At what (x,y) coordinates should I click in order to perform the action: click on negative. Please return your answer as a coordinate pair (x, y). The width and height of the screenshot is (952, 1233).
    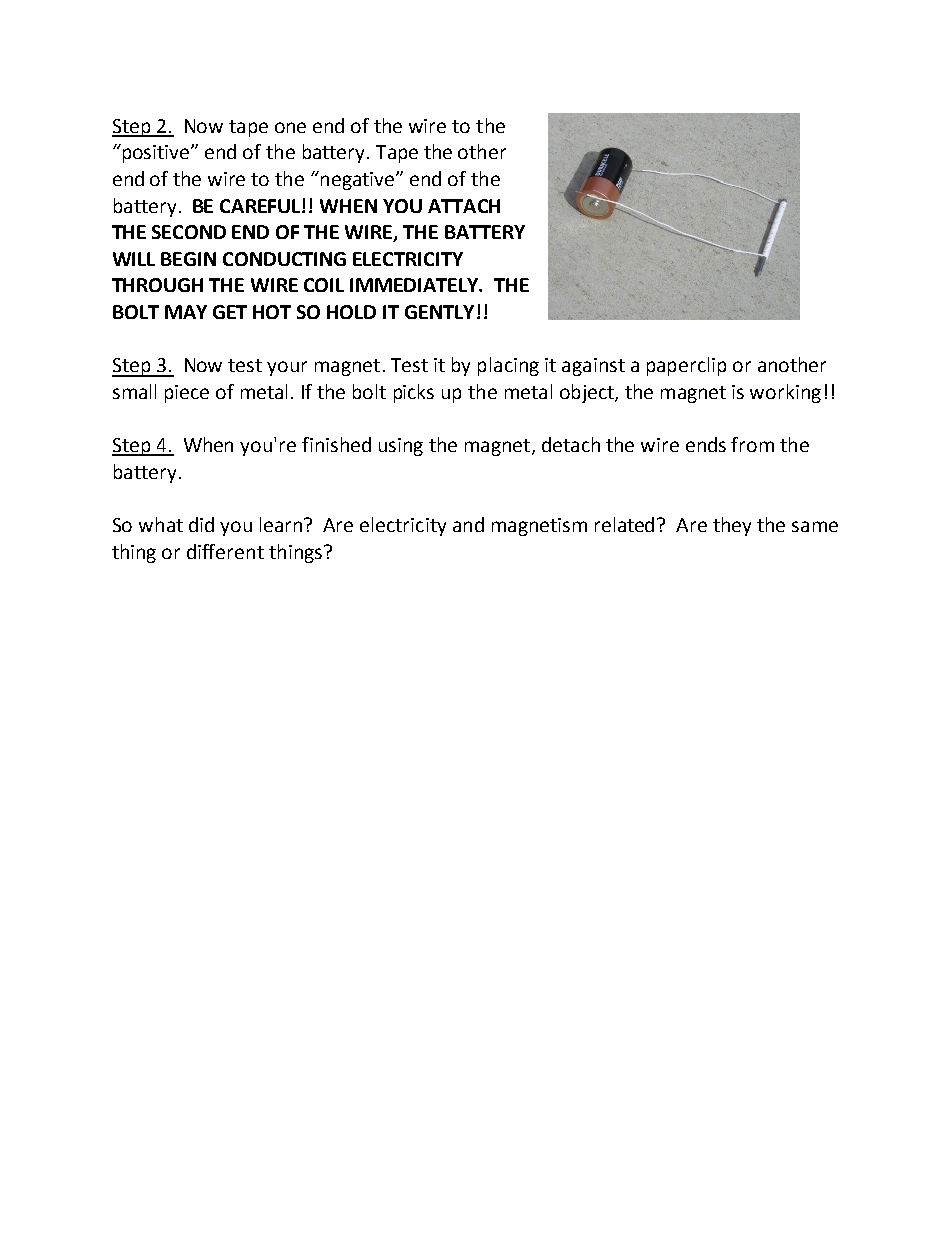
    Looking at the image, I should click on (359, 181).
